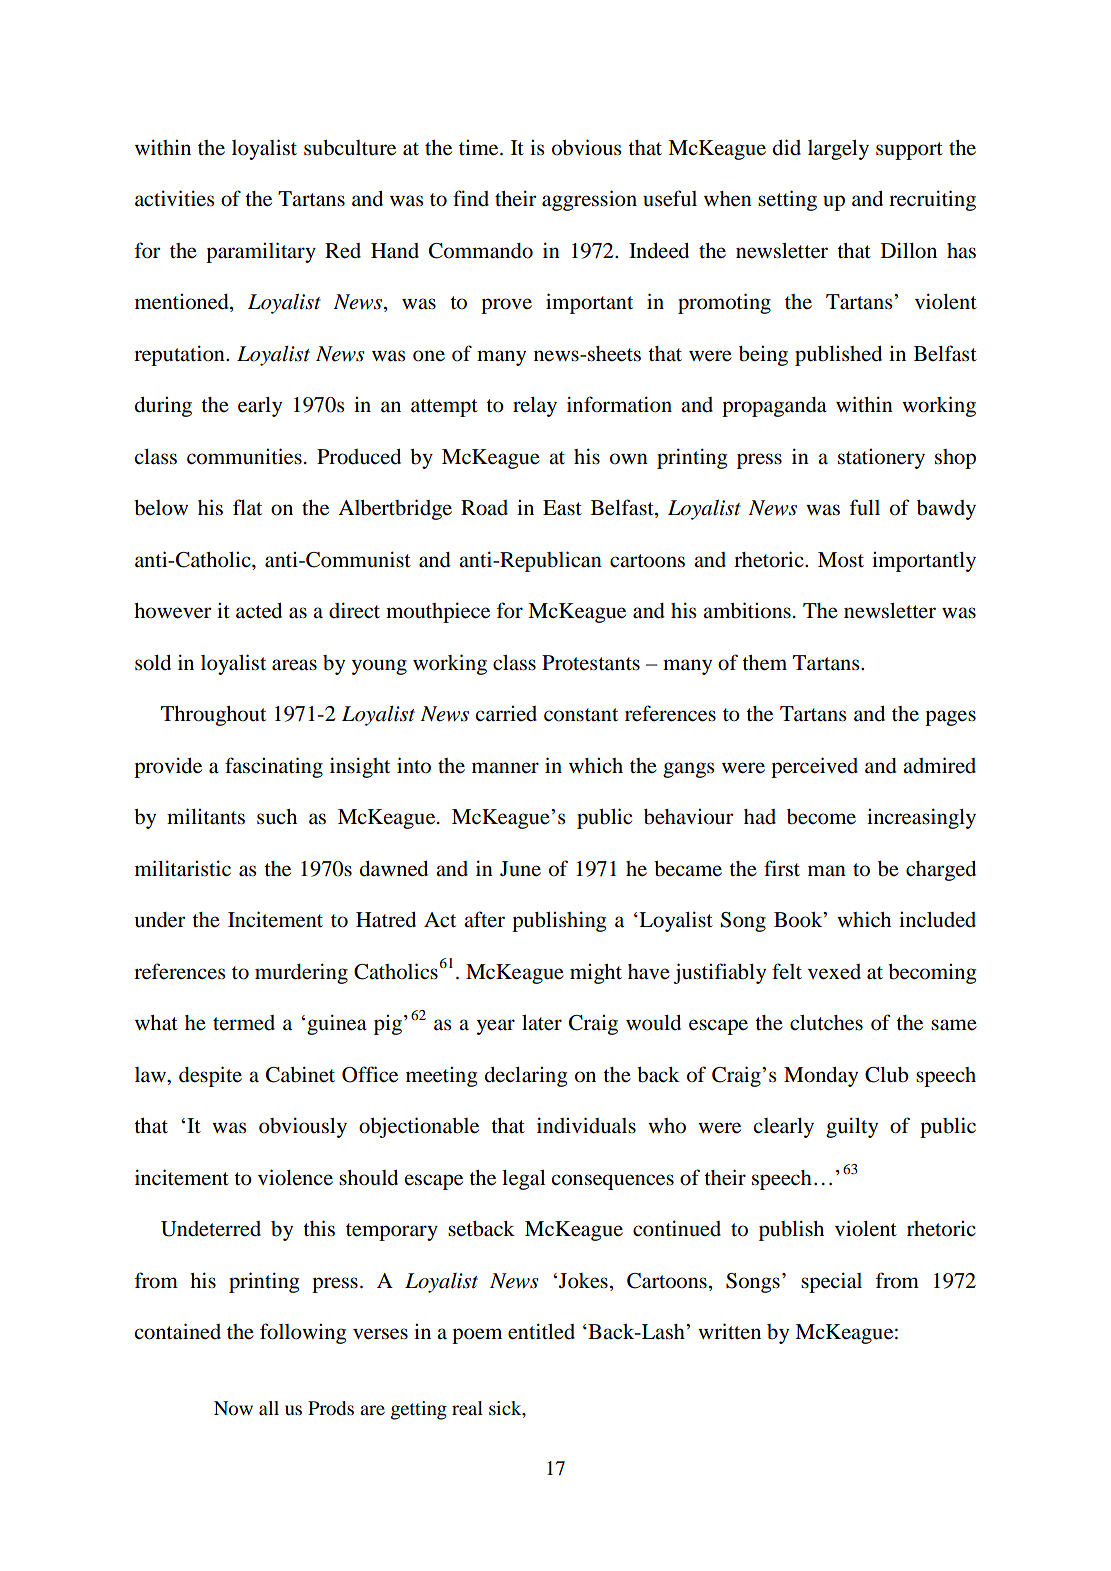  I want to click on largely, so click(838, 150).
